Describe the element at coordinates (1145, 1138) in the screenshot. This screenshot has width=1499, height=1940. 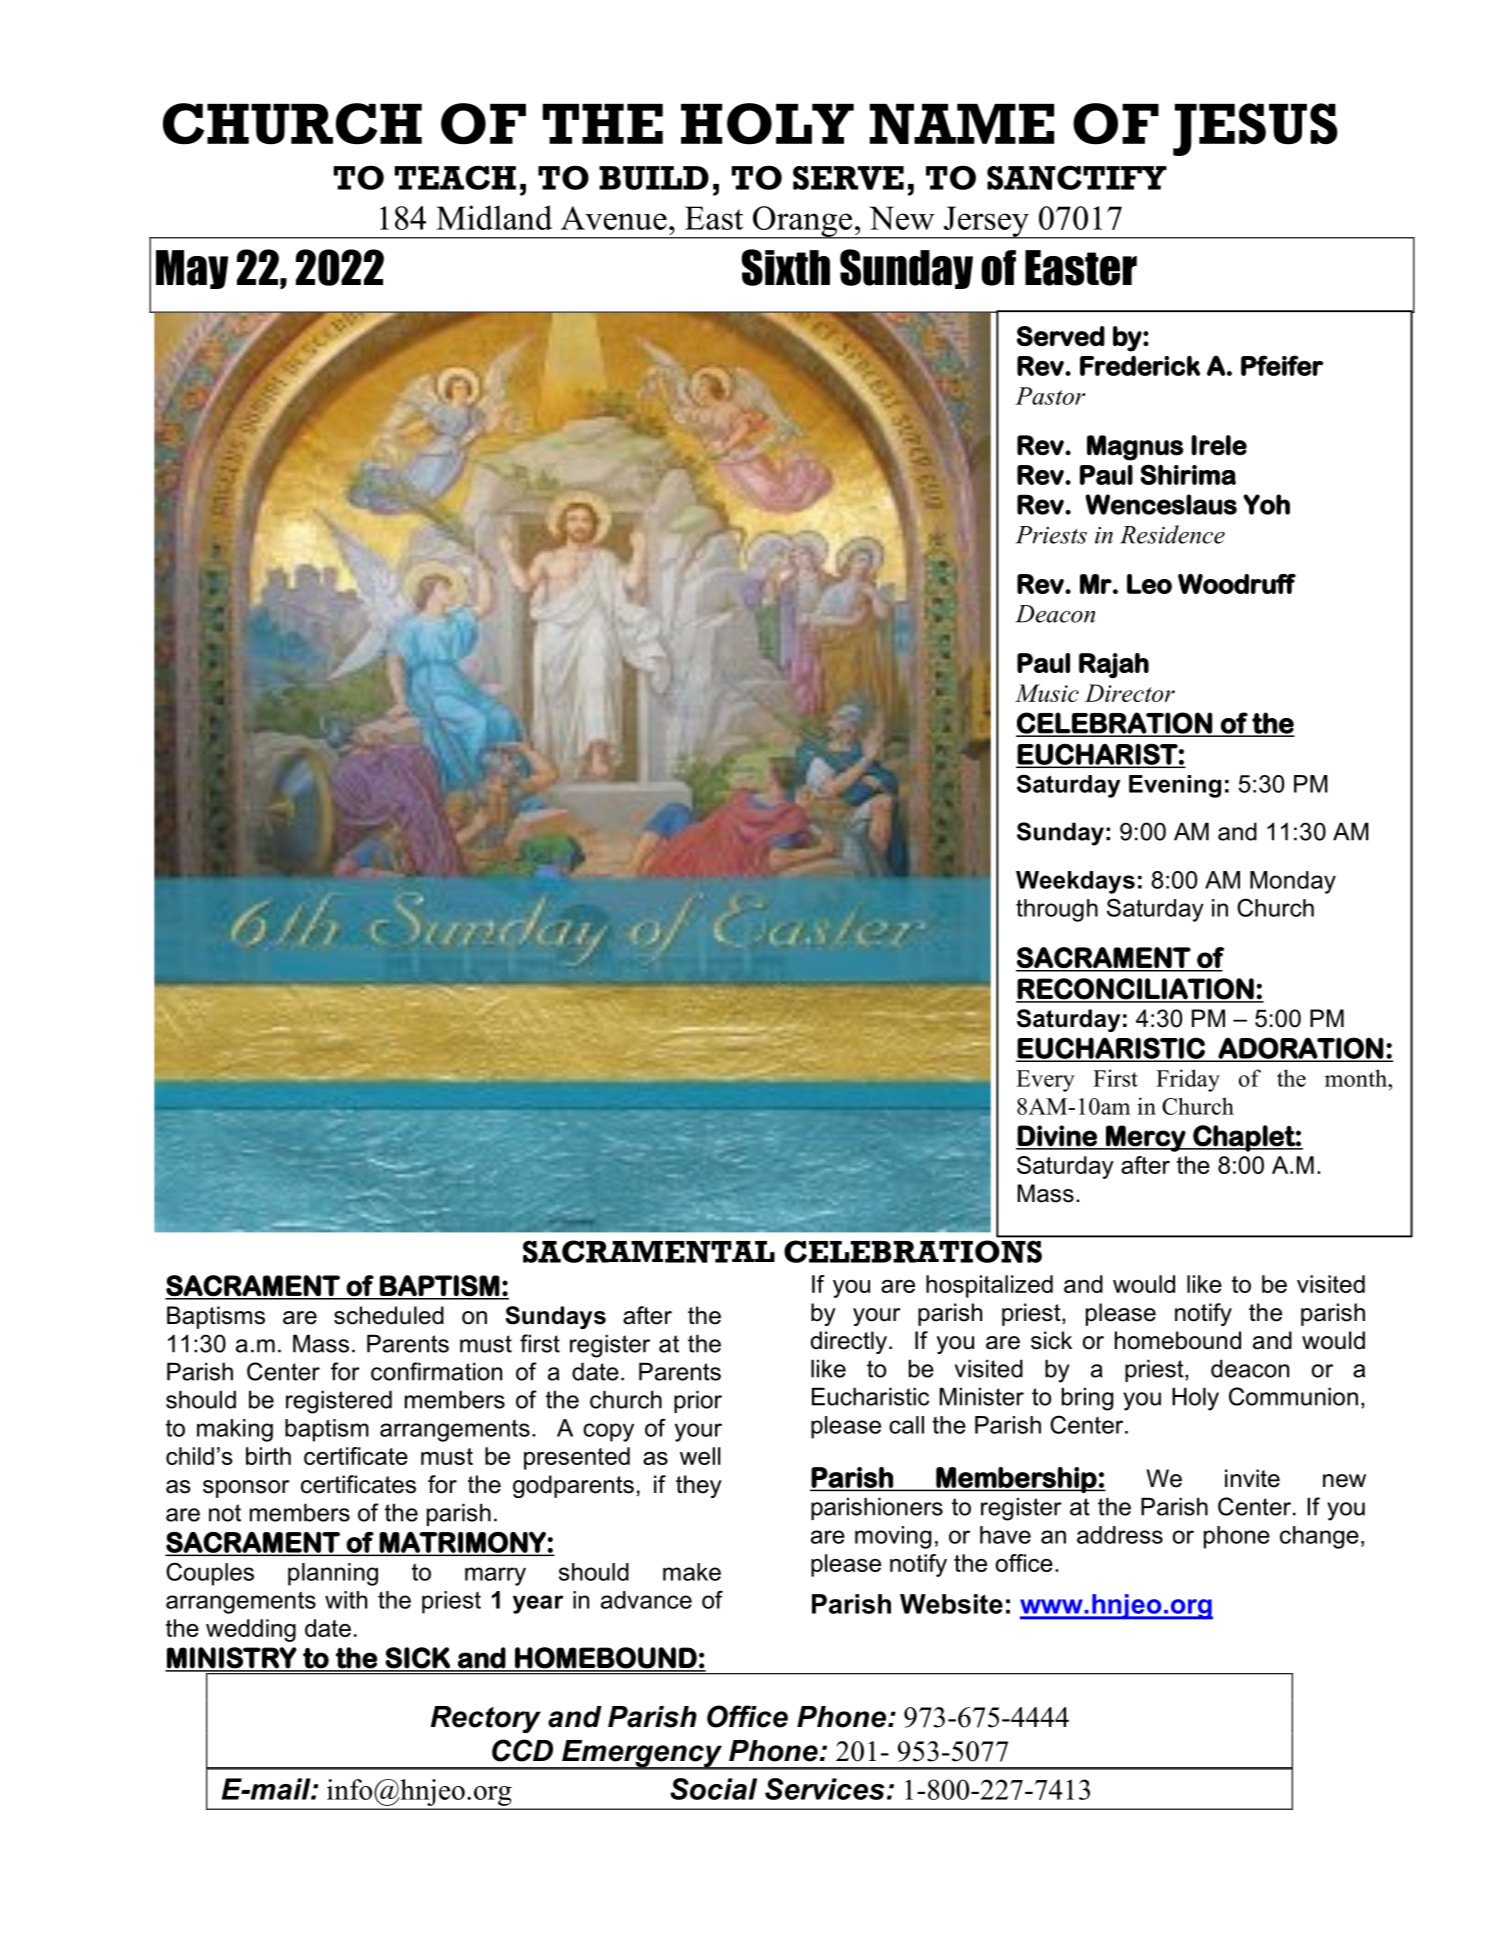
I see `Mercy` at that location.
